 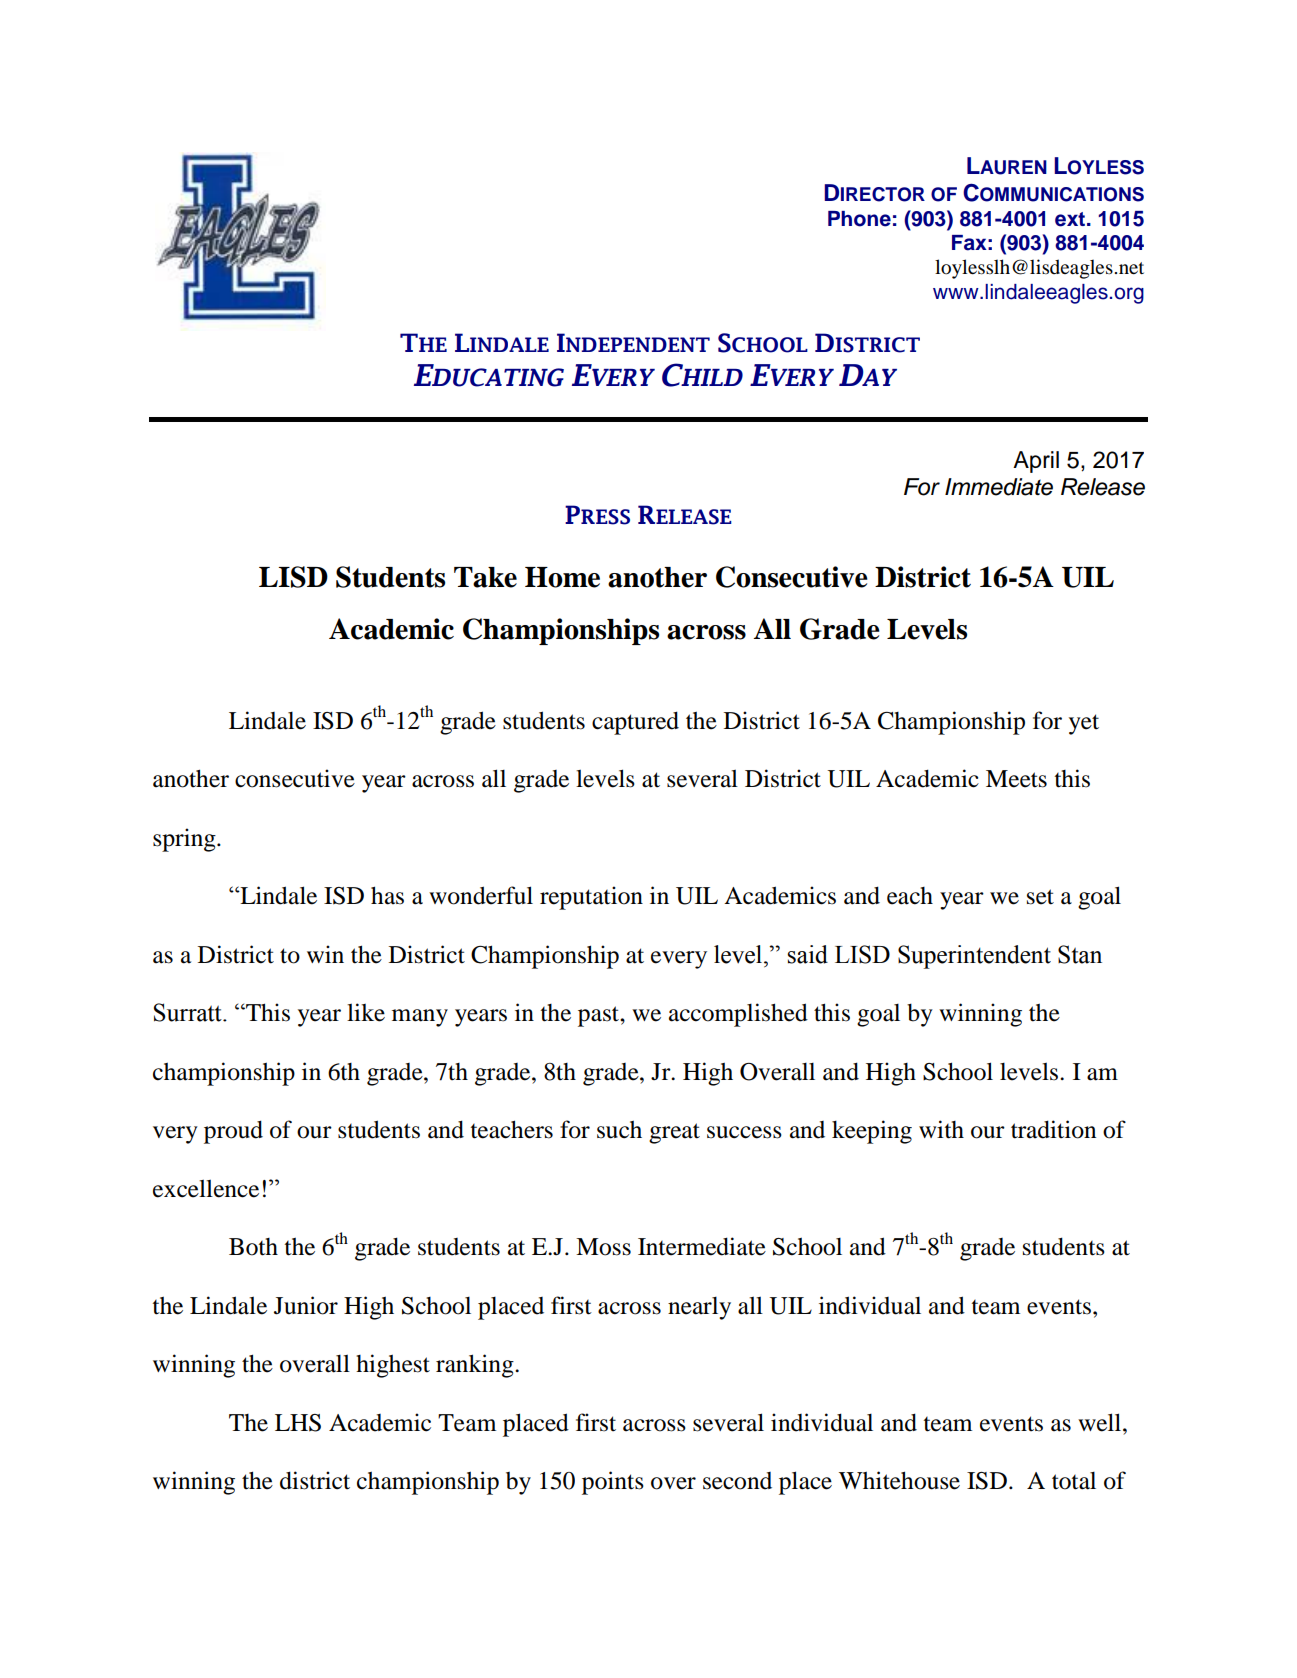 What do you see at coordinates (1070, 219) in the image?
I see `ext` at bounding box center [1070, 219].
